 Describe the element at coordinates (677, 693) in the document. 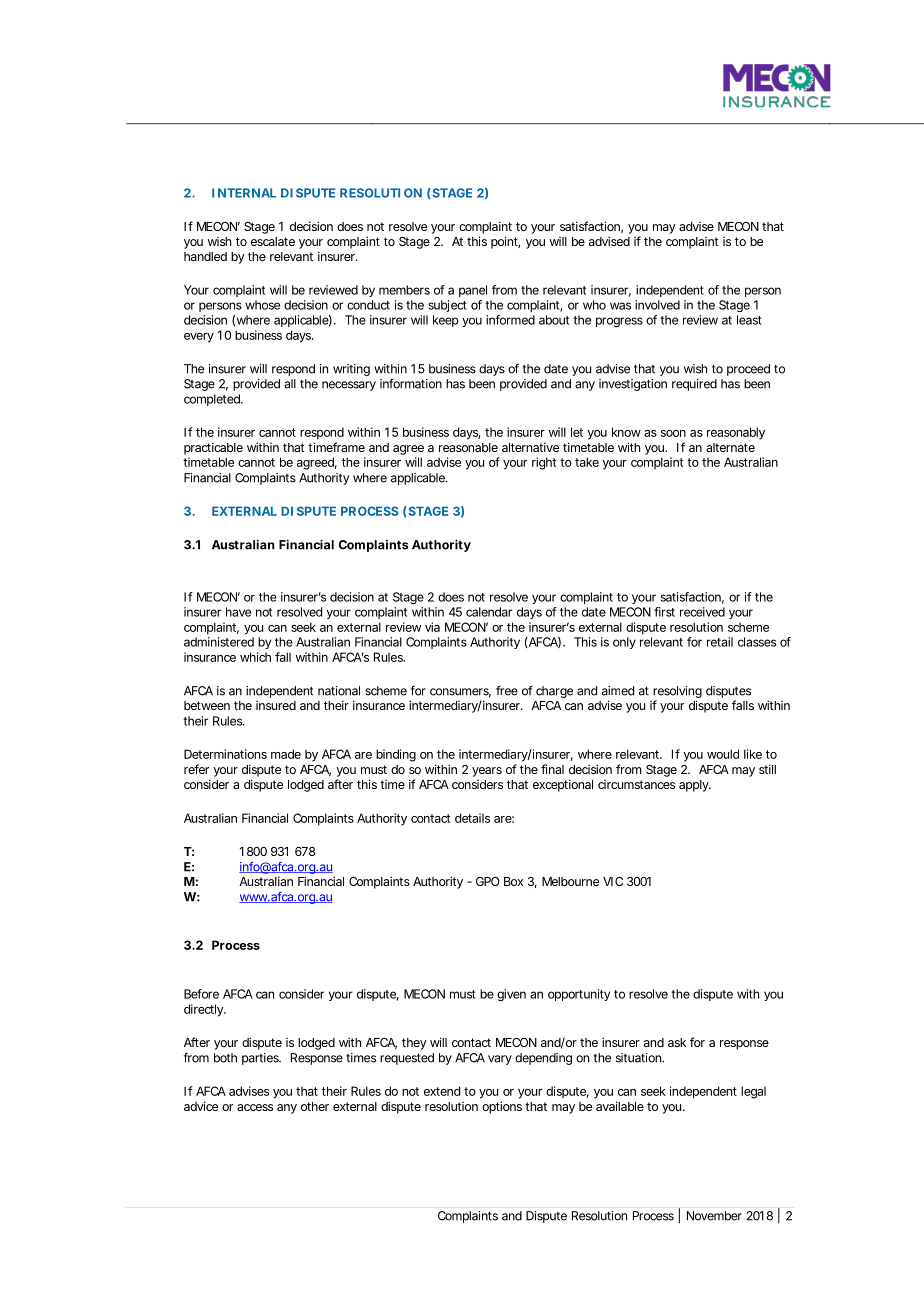

I see `resolving` at that location.
